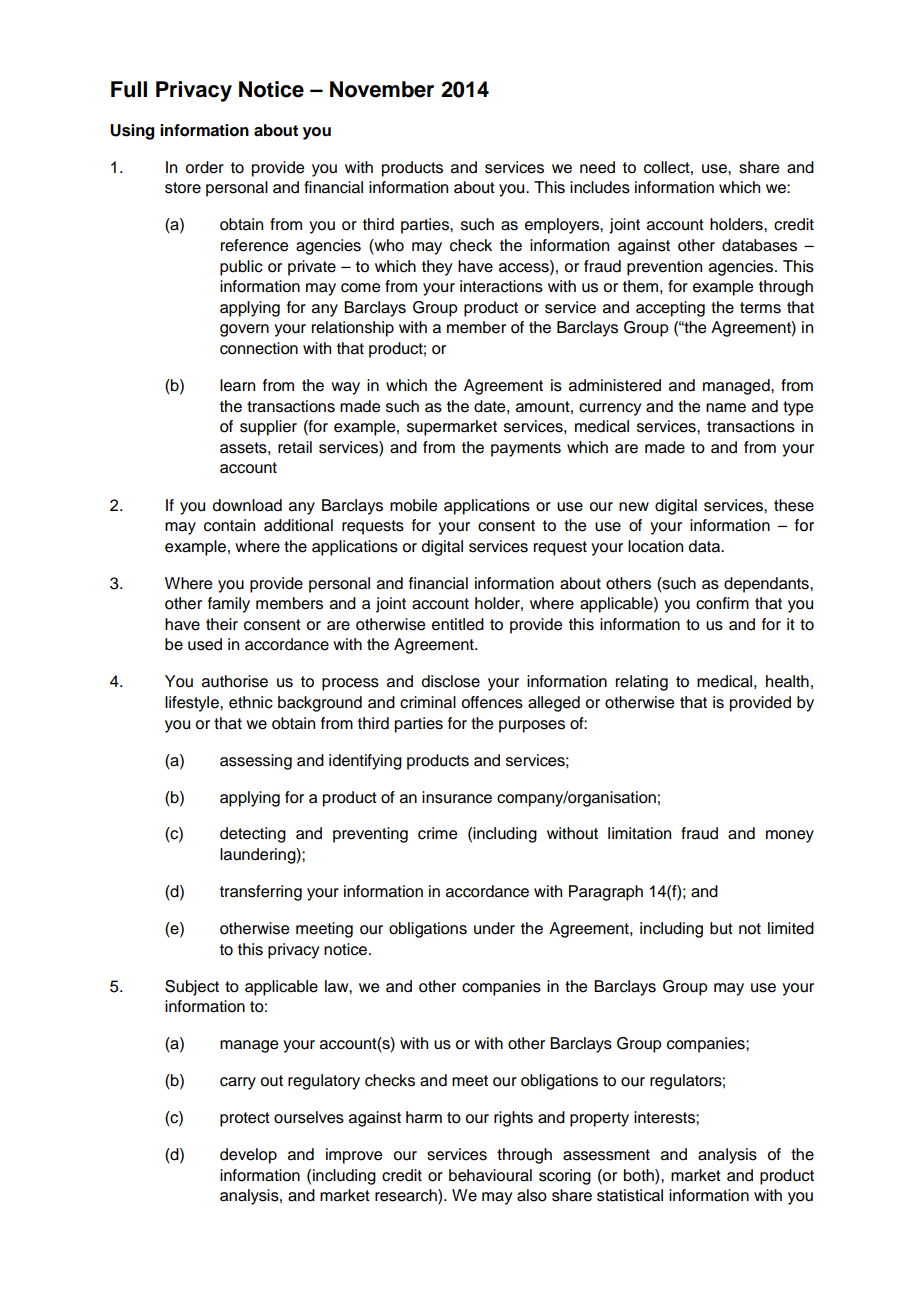  I want to click on interests, so click(665, 1117).
